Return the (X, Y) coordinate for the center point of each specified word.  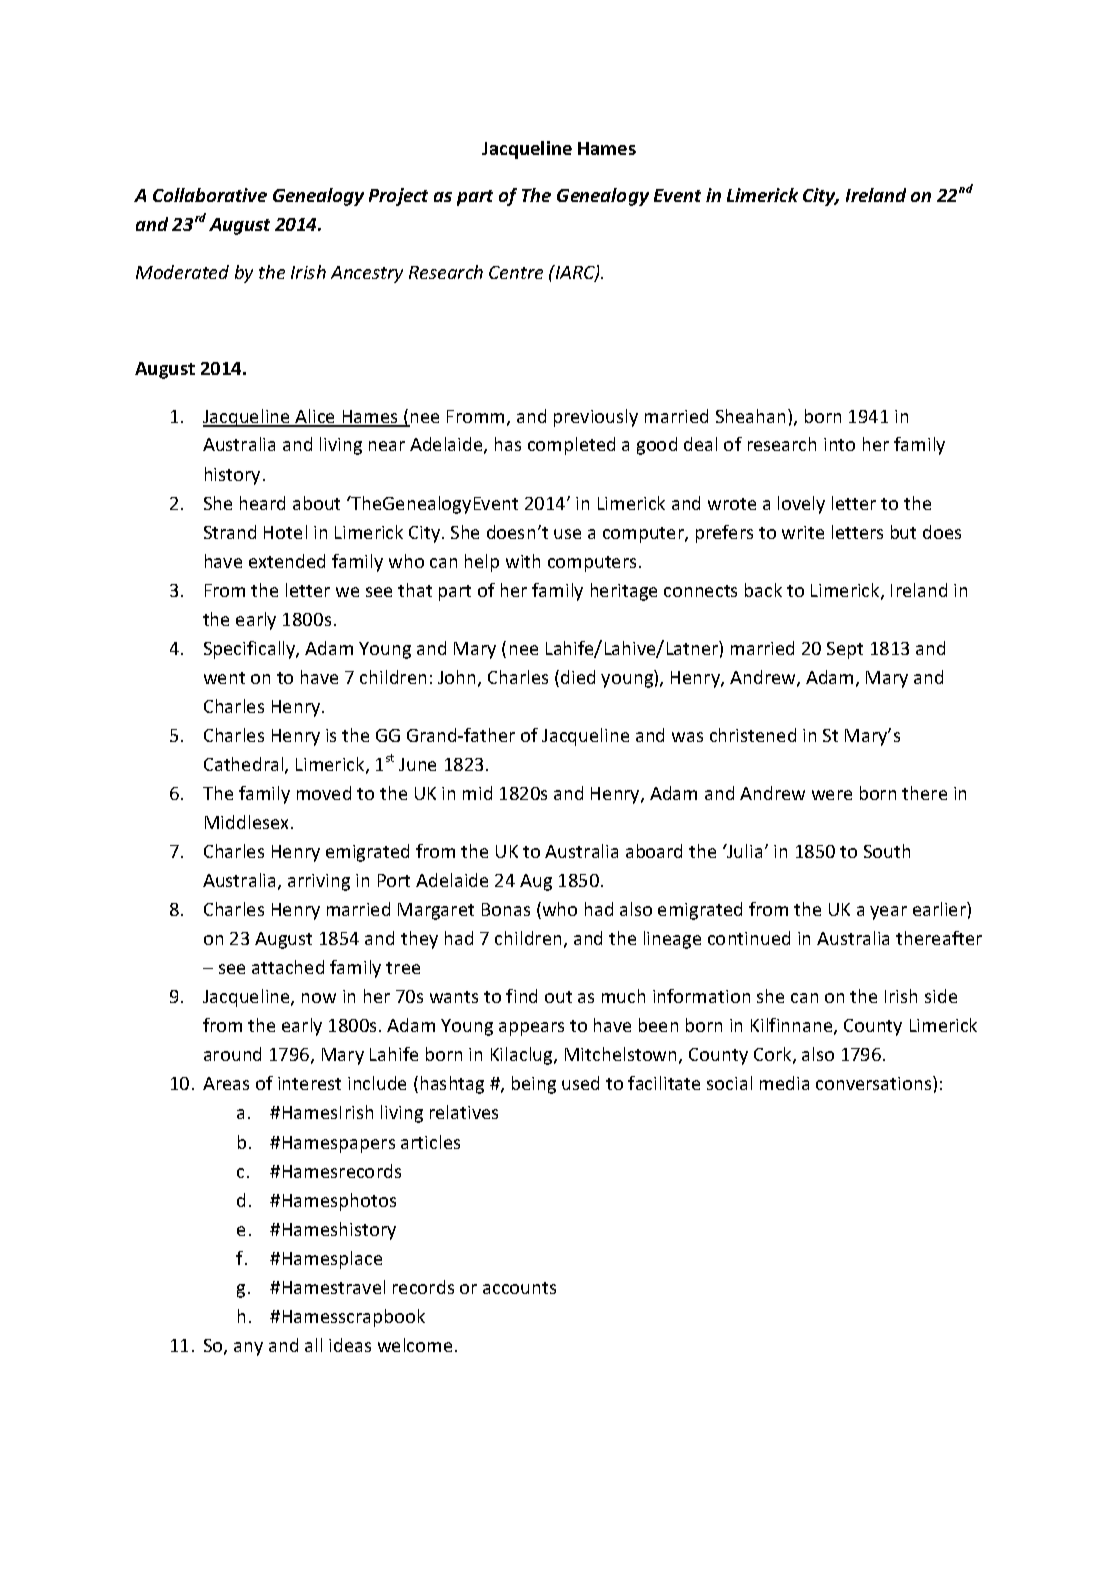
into (839, 444)
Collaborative (210, 195)
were (832, 795)
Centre (516, 272)
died (578, 677)
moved (324, 793)
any (248, 1349)
